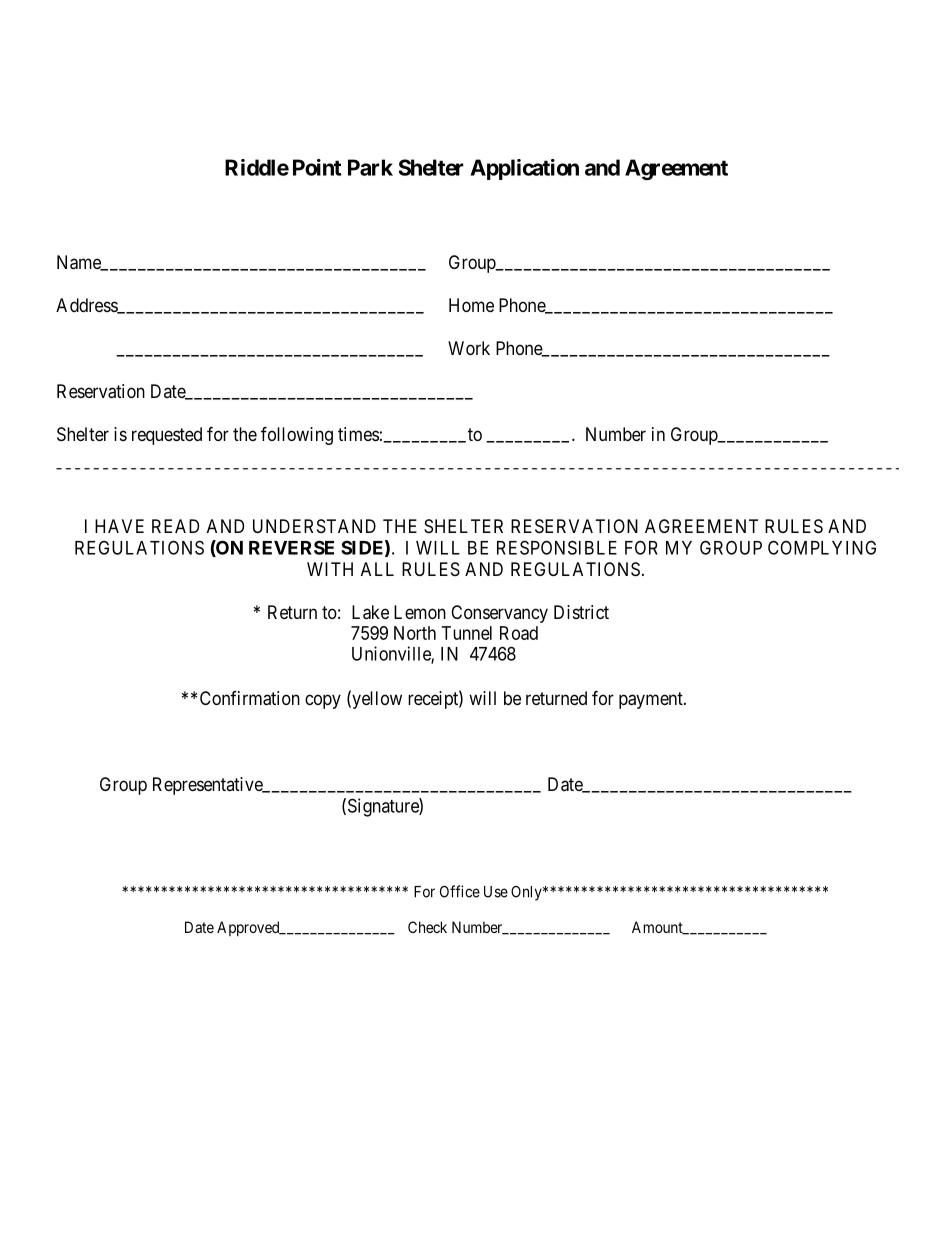  Describe the element at coordinates (471, 305) in the screenshot. I see `Home` at that location.
